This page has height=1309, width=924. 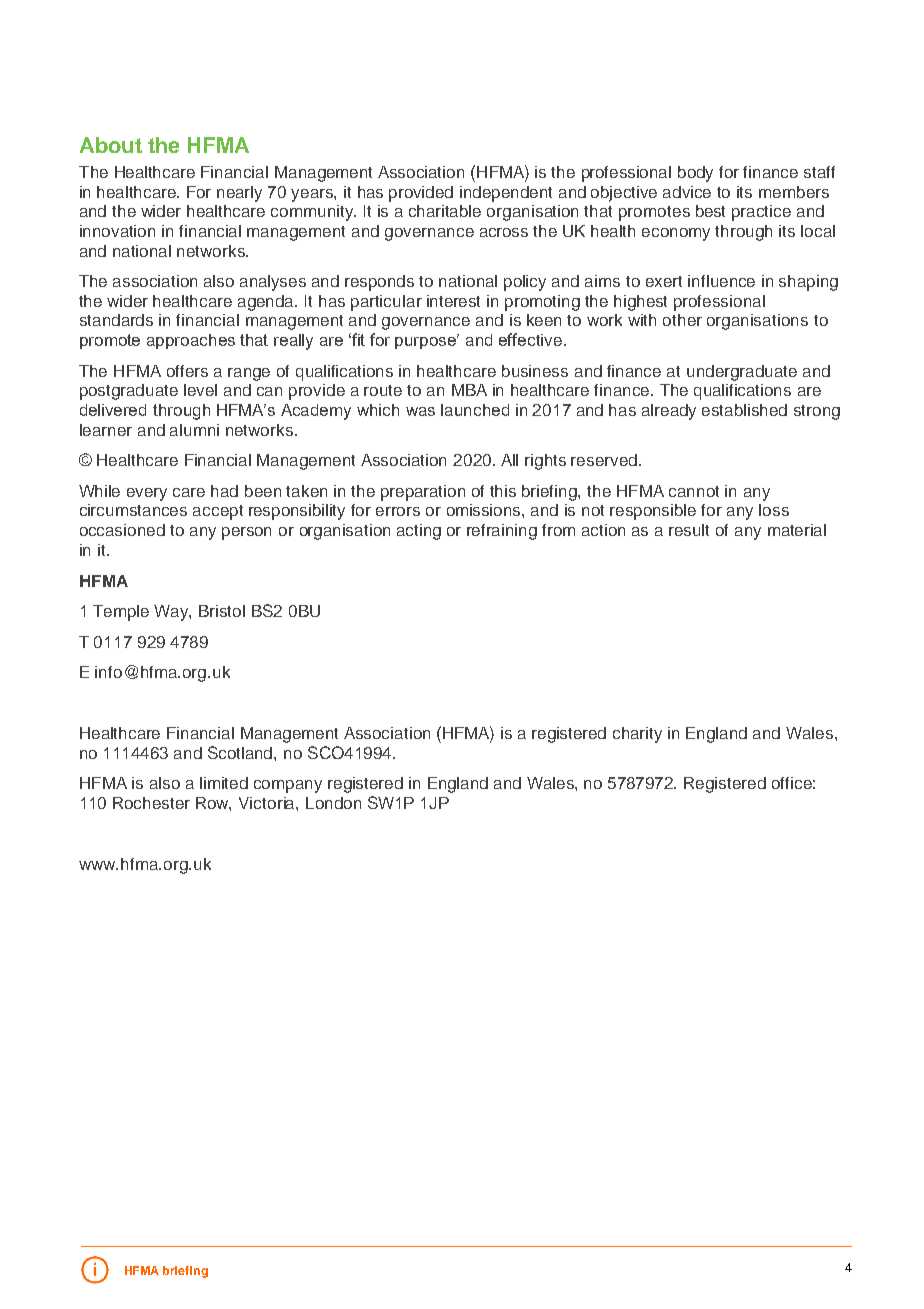 What do you see at coordinates (506, 194) in the page?
I see `independent` at bounding box center [506, 194].
